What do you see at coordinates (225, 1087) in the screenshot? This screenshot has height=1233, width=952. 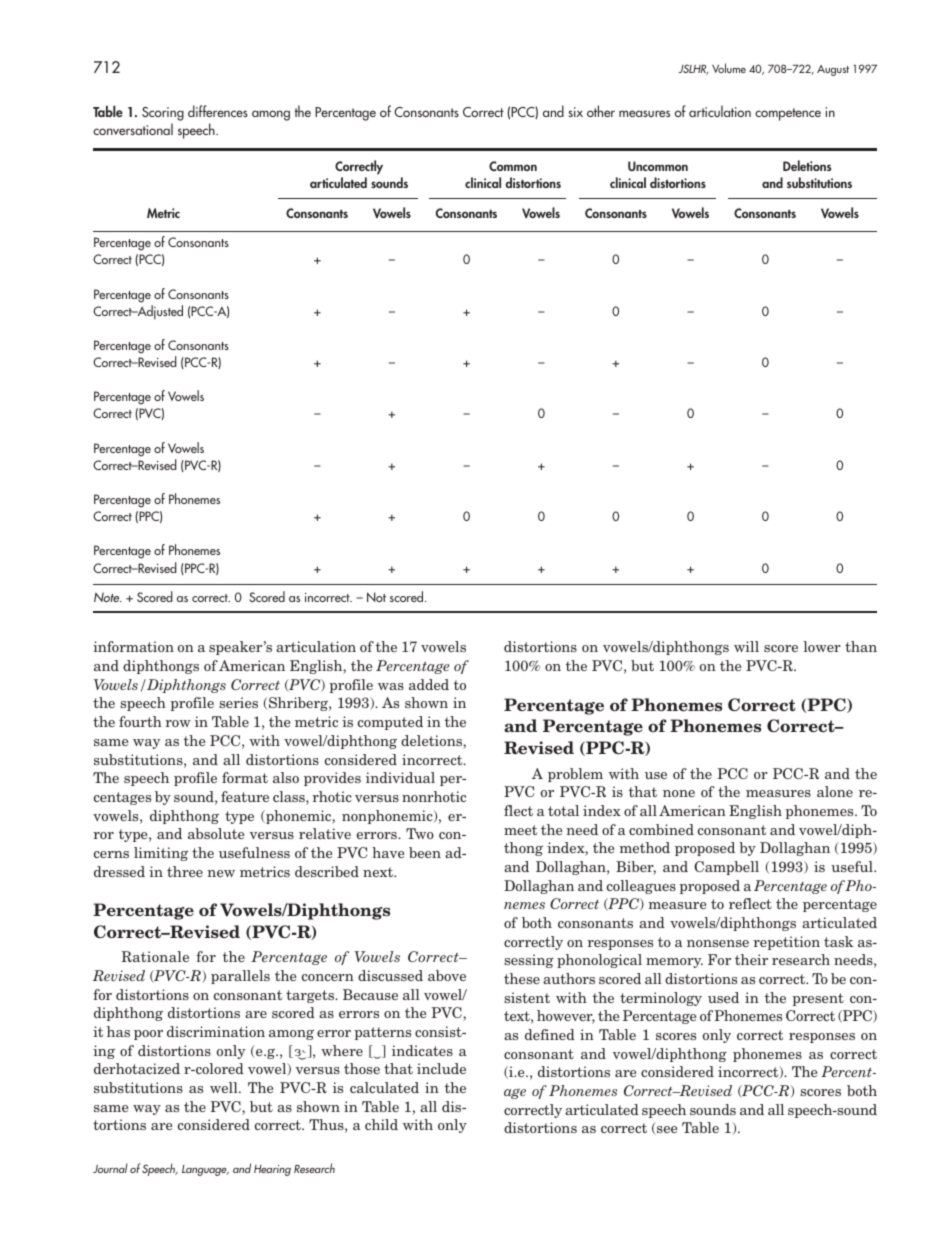 I see `well` at bounding box center [225, 1087].
